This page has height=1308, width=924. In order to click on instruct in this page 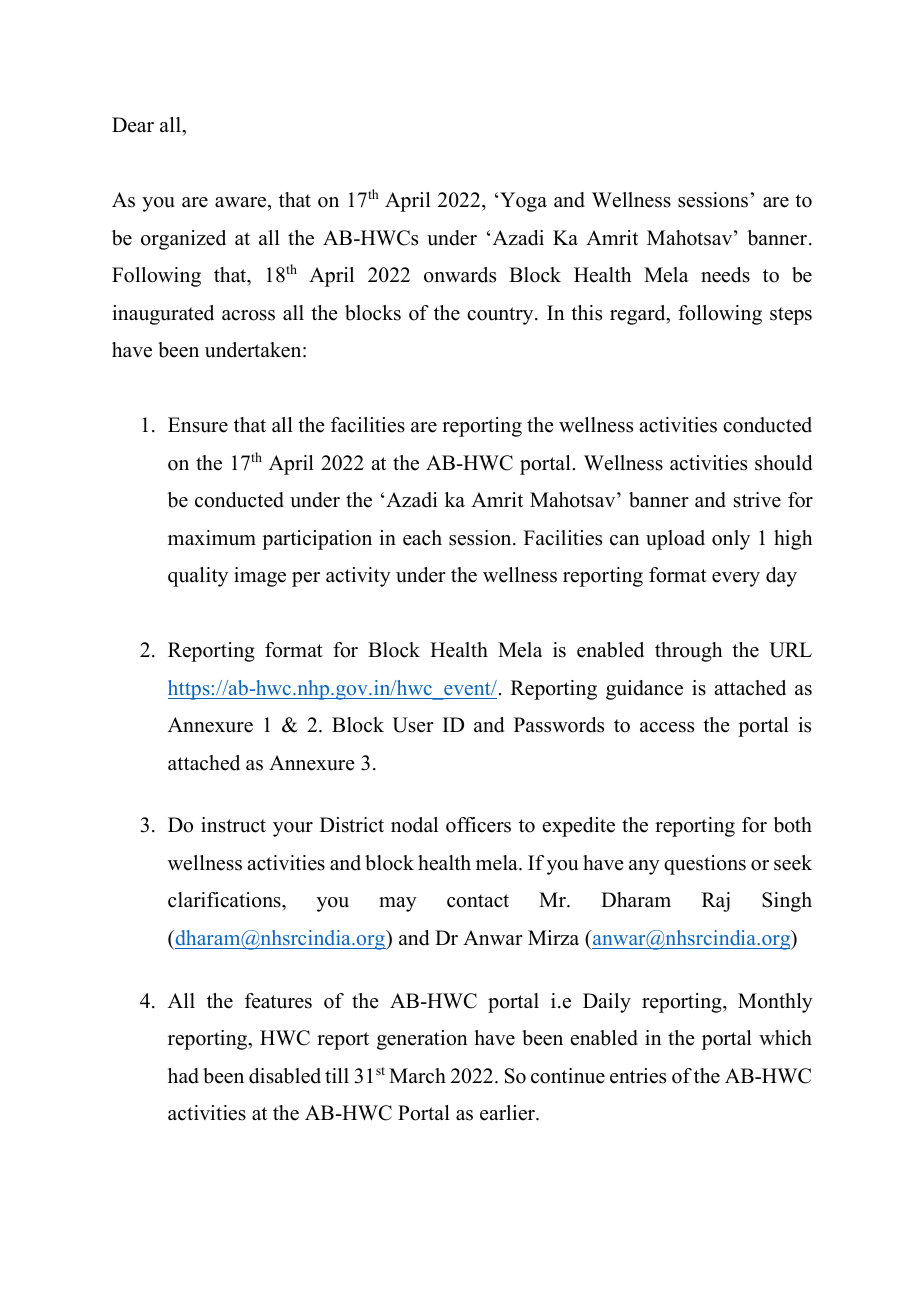, I will do `click(233, 825)`.
